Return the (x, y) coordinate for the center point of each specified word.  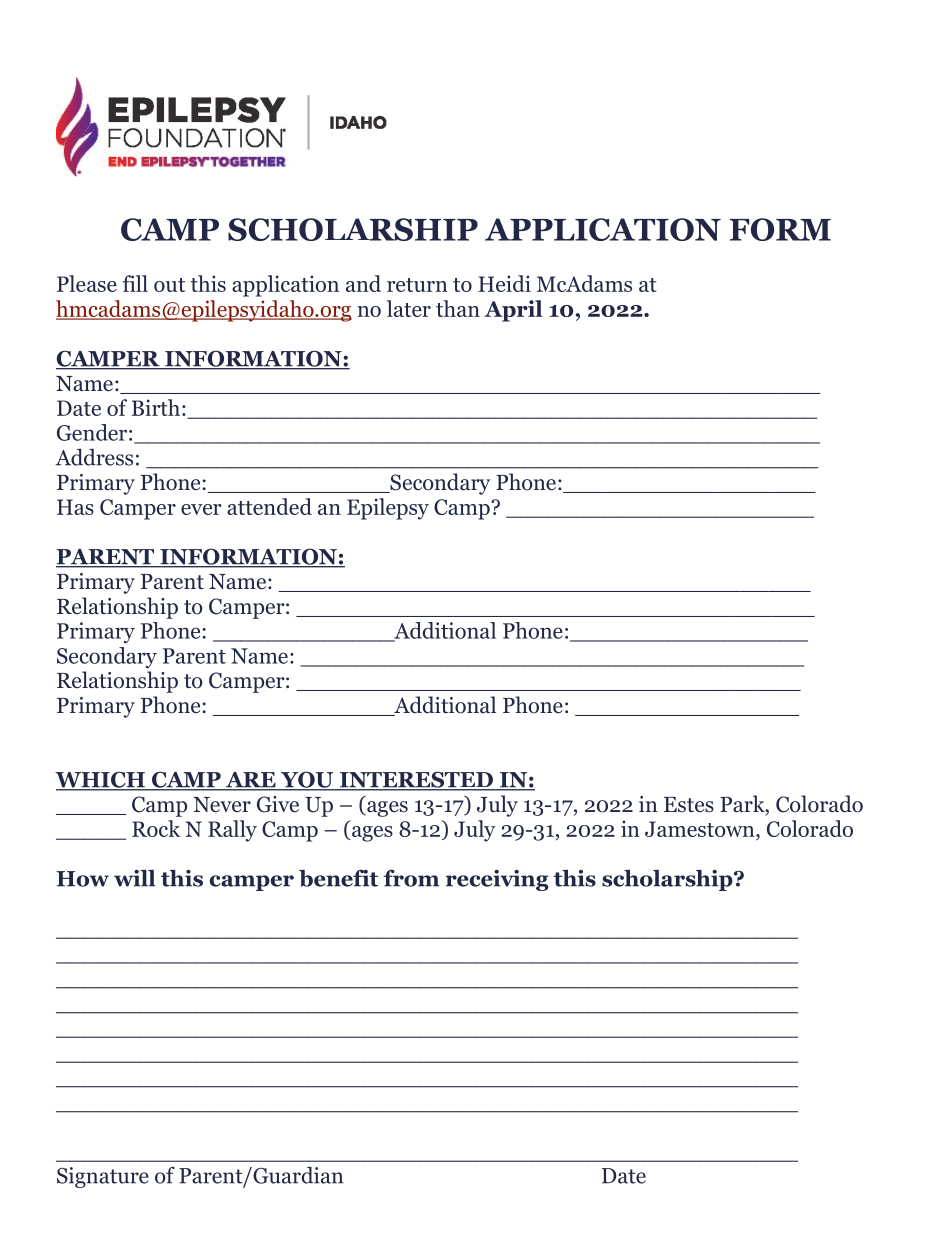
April (513, 311)
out (169, 285)
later (409, 308)
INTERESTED (416, 780)
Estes (689, 805)
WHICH (101, 780)
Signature (103, 1177)
